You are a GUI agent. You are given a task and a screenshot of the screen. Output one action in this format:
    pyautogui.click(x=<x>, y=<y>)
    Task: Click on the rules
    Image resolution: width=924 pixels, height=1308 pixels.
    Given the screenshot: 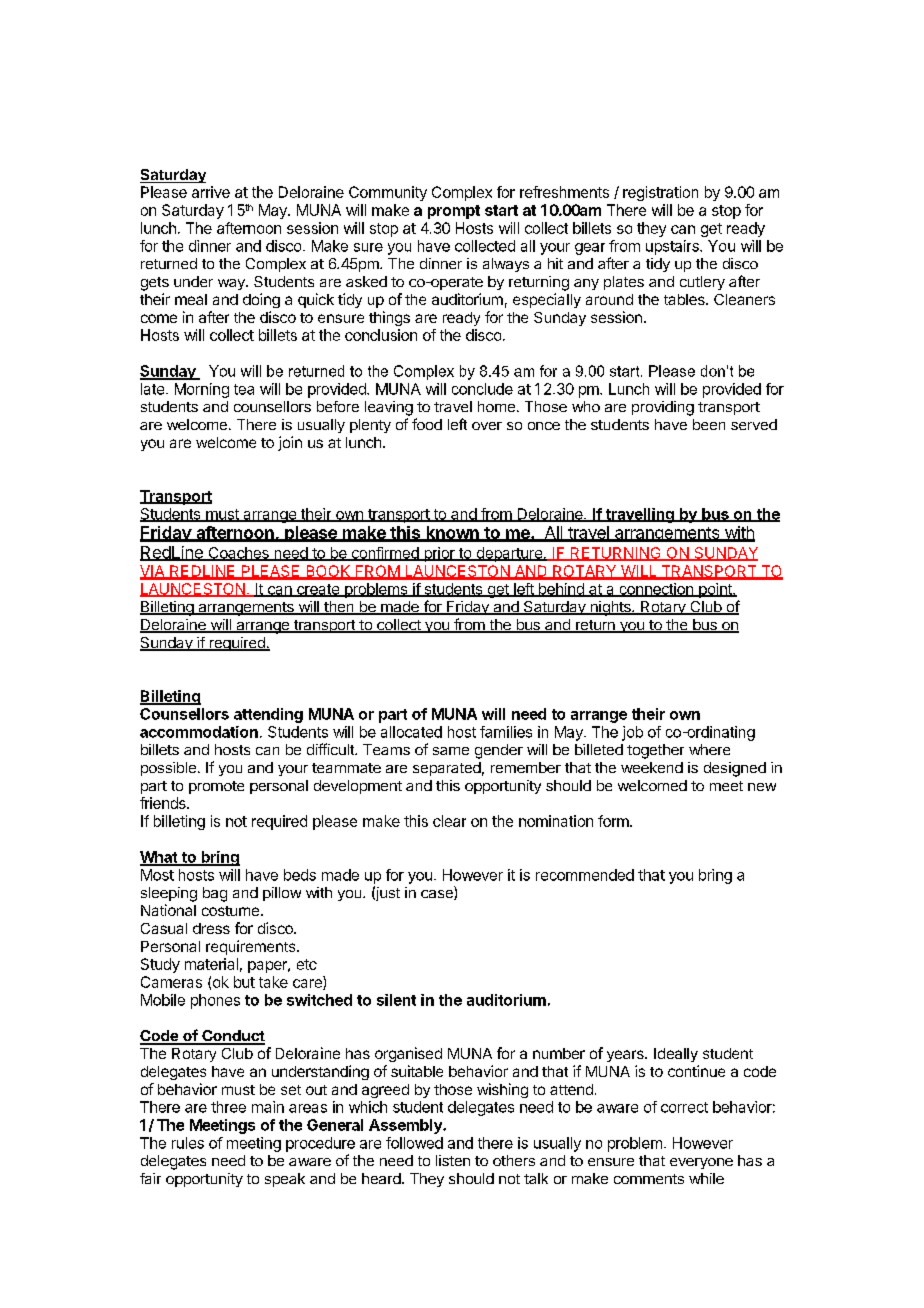 What is the action you would take?
    pyautogui.click(x=188, y=1143)
